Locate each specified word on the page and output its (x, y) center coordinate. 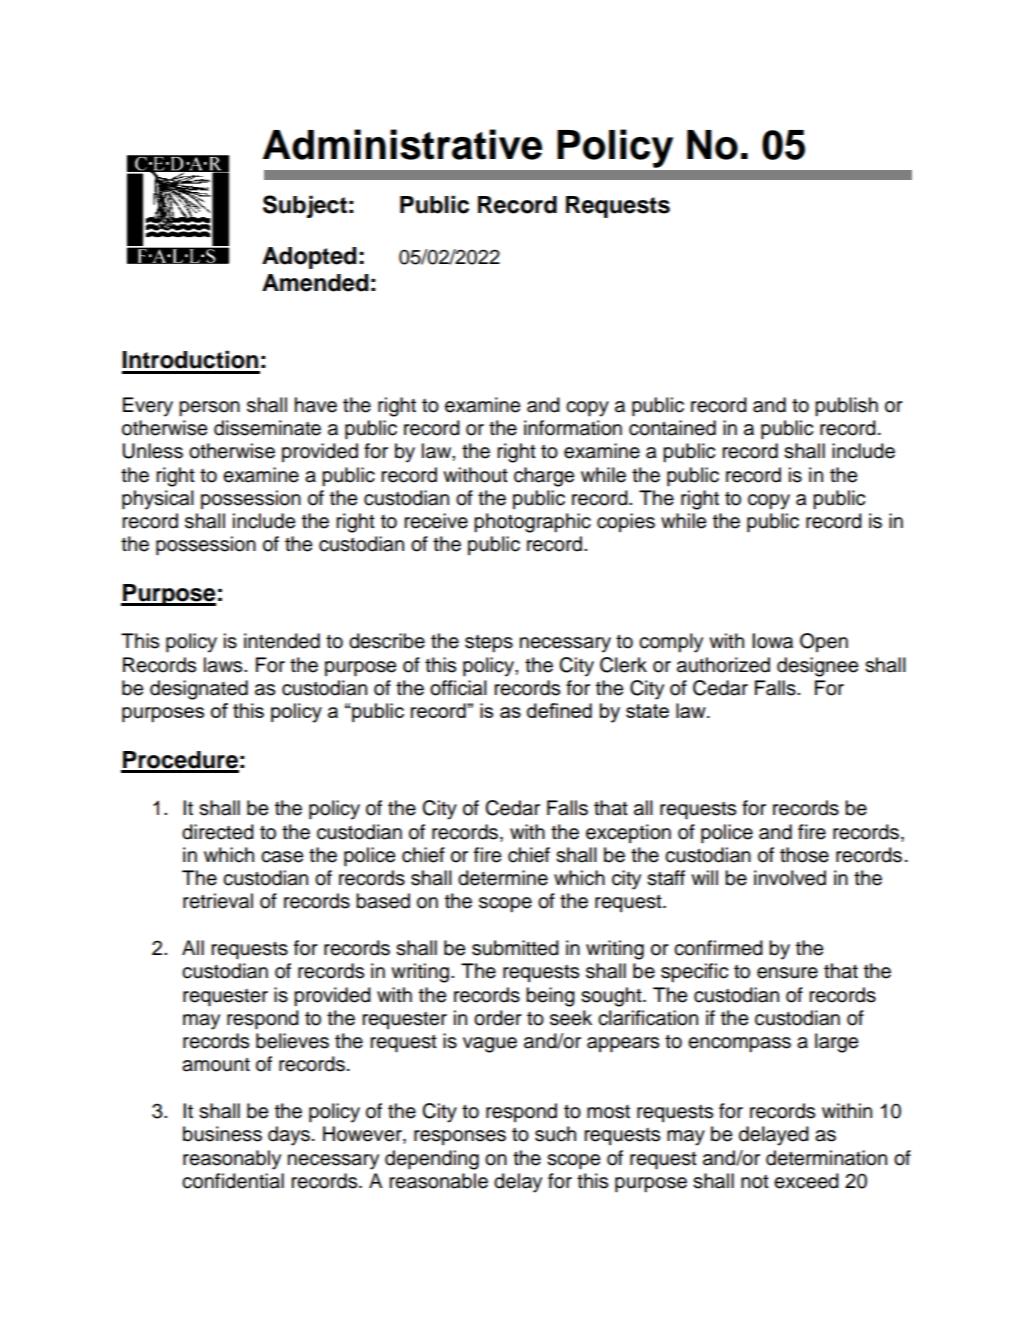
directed (218, 832)
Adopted (309, 258)
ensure (787, 973)
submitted (515, 948)
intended (282, 641)
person (209, 409)
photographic (532, 523)
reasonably (232, 1160)
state (647, 711)
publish (846, 407)
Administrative (402, 144)
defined (559, 710)
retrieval (218, 901)
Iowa (772, 641)
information (573, 428)
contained (672, 428)
